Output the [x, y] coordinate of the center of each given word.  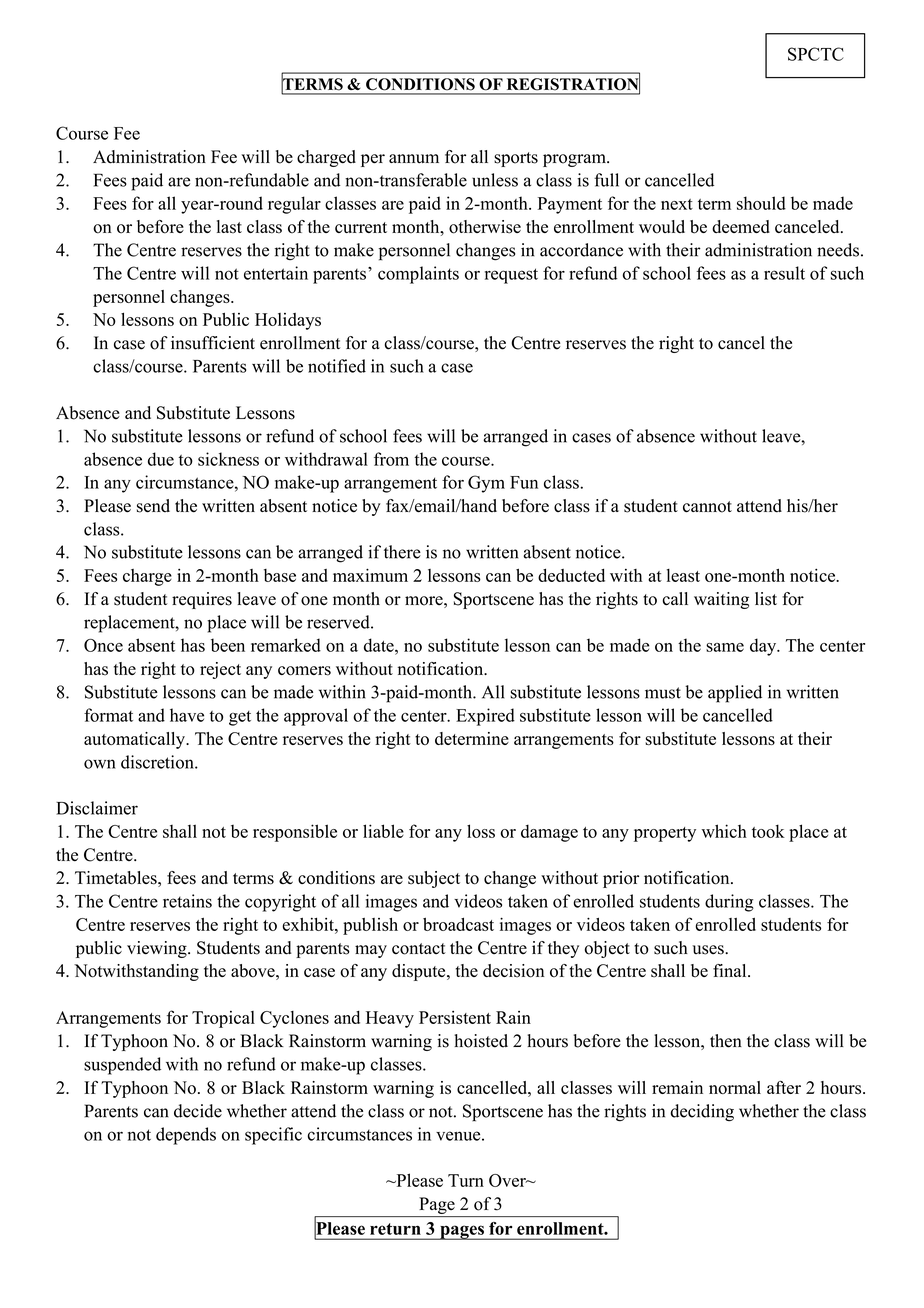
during [729, 903]
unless [495, 180]
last [229, 227]
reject [220, 670]
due [161, 459]
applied [735, 694]
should [761, 203]
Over [508, 1180]
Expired [485, 717]
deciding [702, 1113]
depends [186, 1136]
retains [187, 901]
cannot [707, 507]
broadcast [458, 924]
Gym [486, 484]
